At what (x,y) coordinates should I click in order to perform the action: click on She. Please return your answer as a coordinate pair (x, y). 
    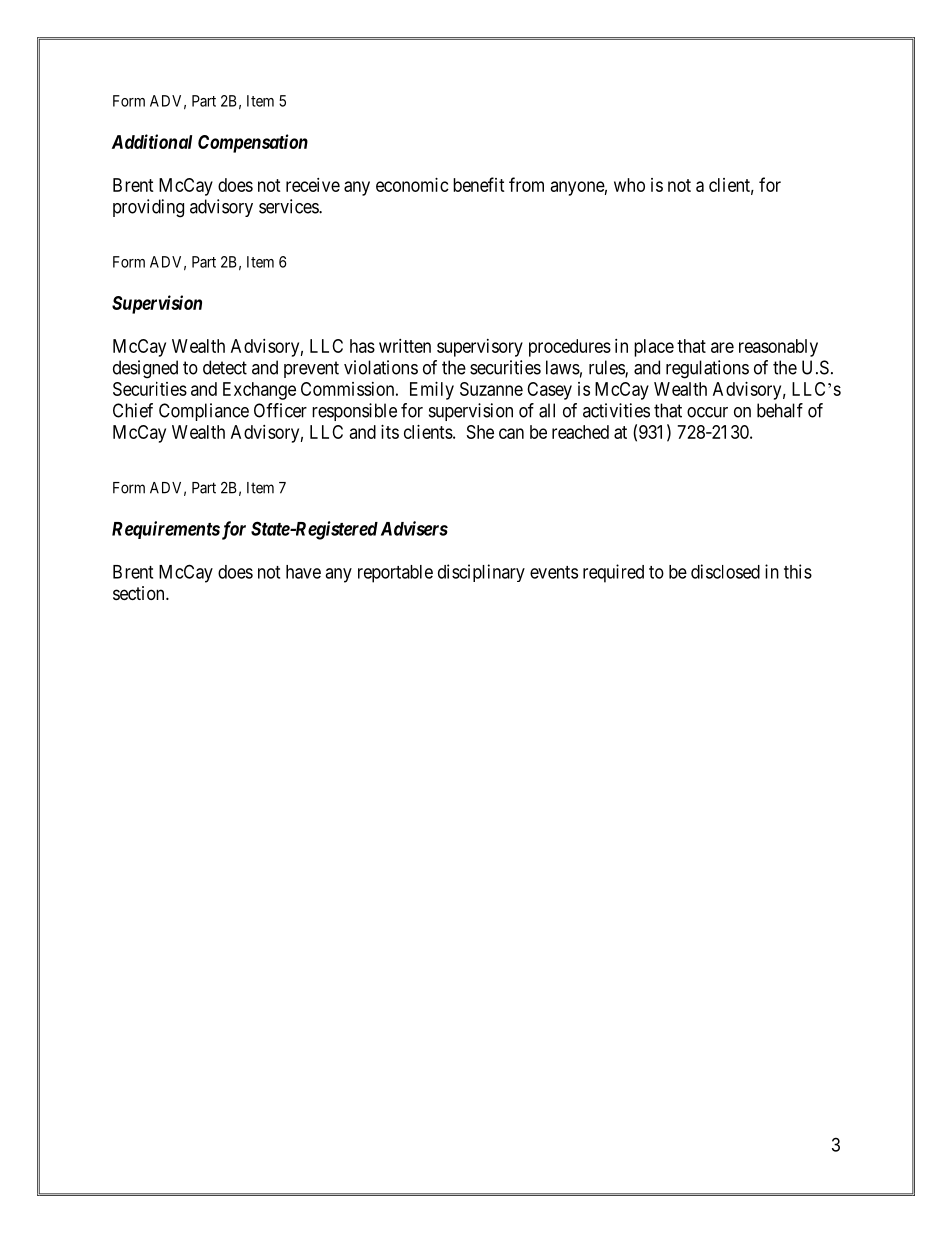
    Looking at the image, I should click on (480, 432).
